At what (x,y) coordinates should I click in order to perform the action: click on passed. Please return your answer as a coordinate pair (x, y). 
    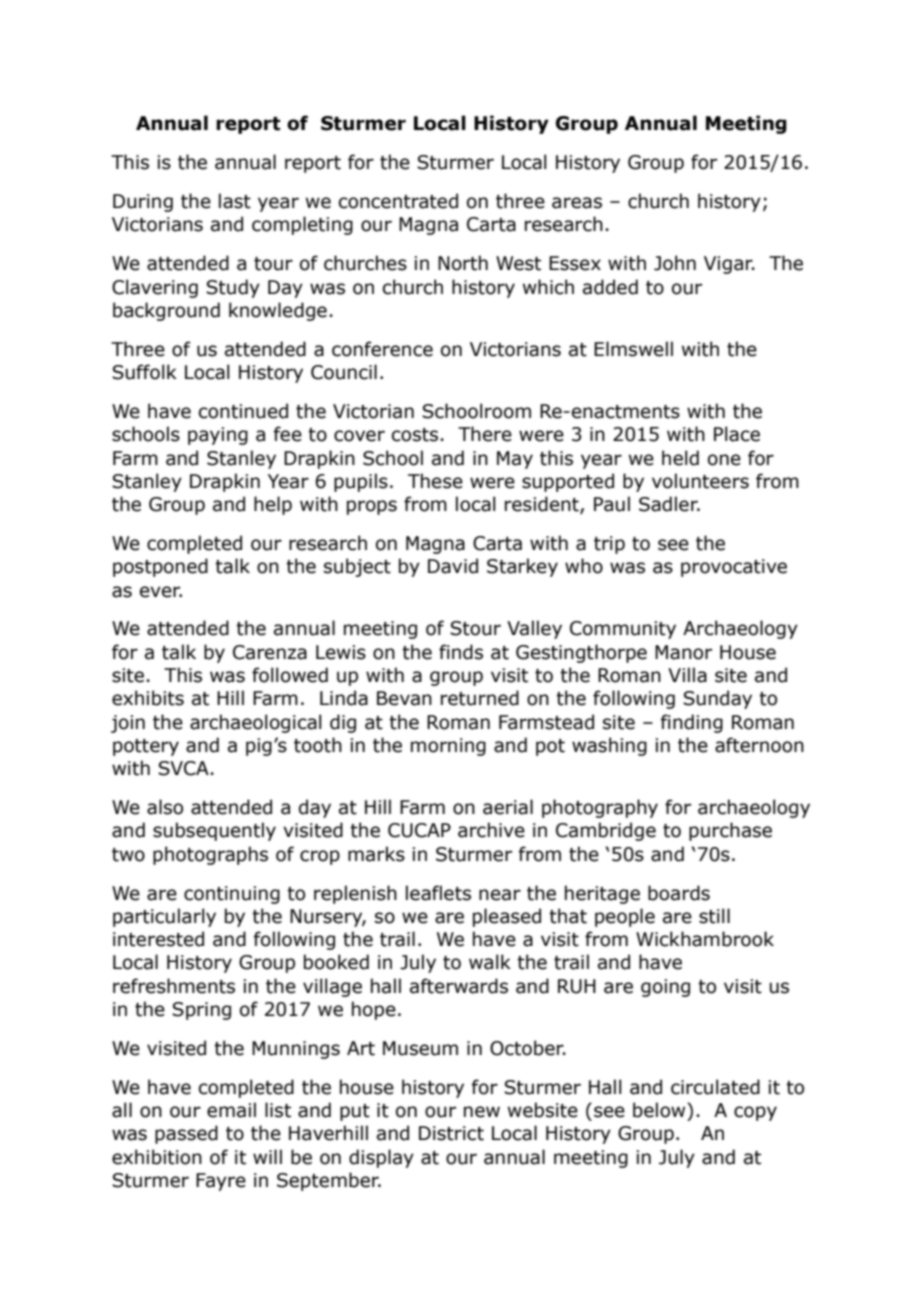
    Looking at the image, I should click on (186, 1134).
